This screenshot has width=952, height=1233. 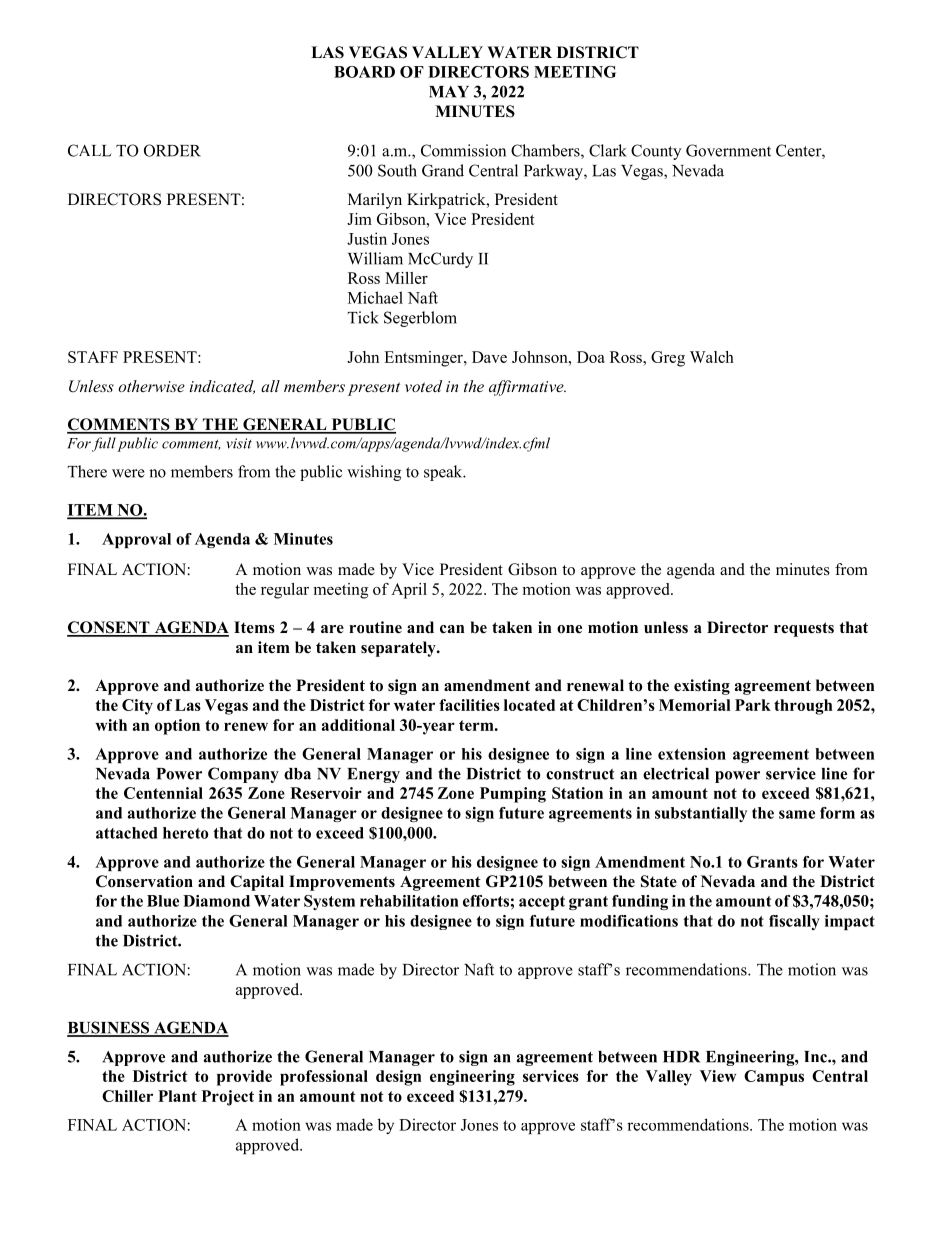 I want to click on Approval, so click(x=136, y=540).
